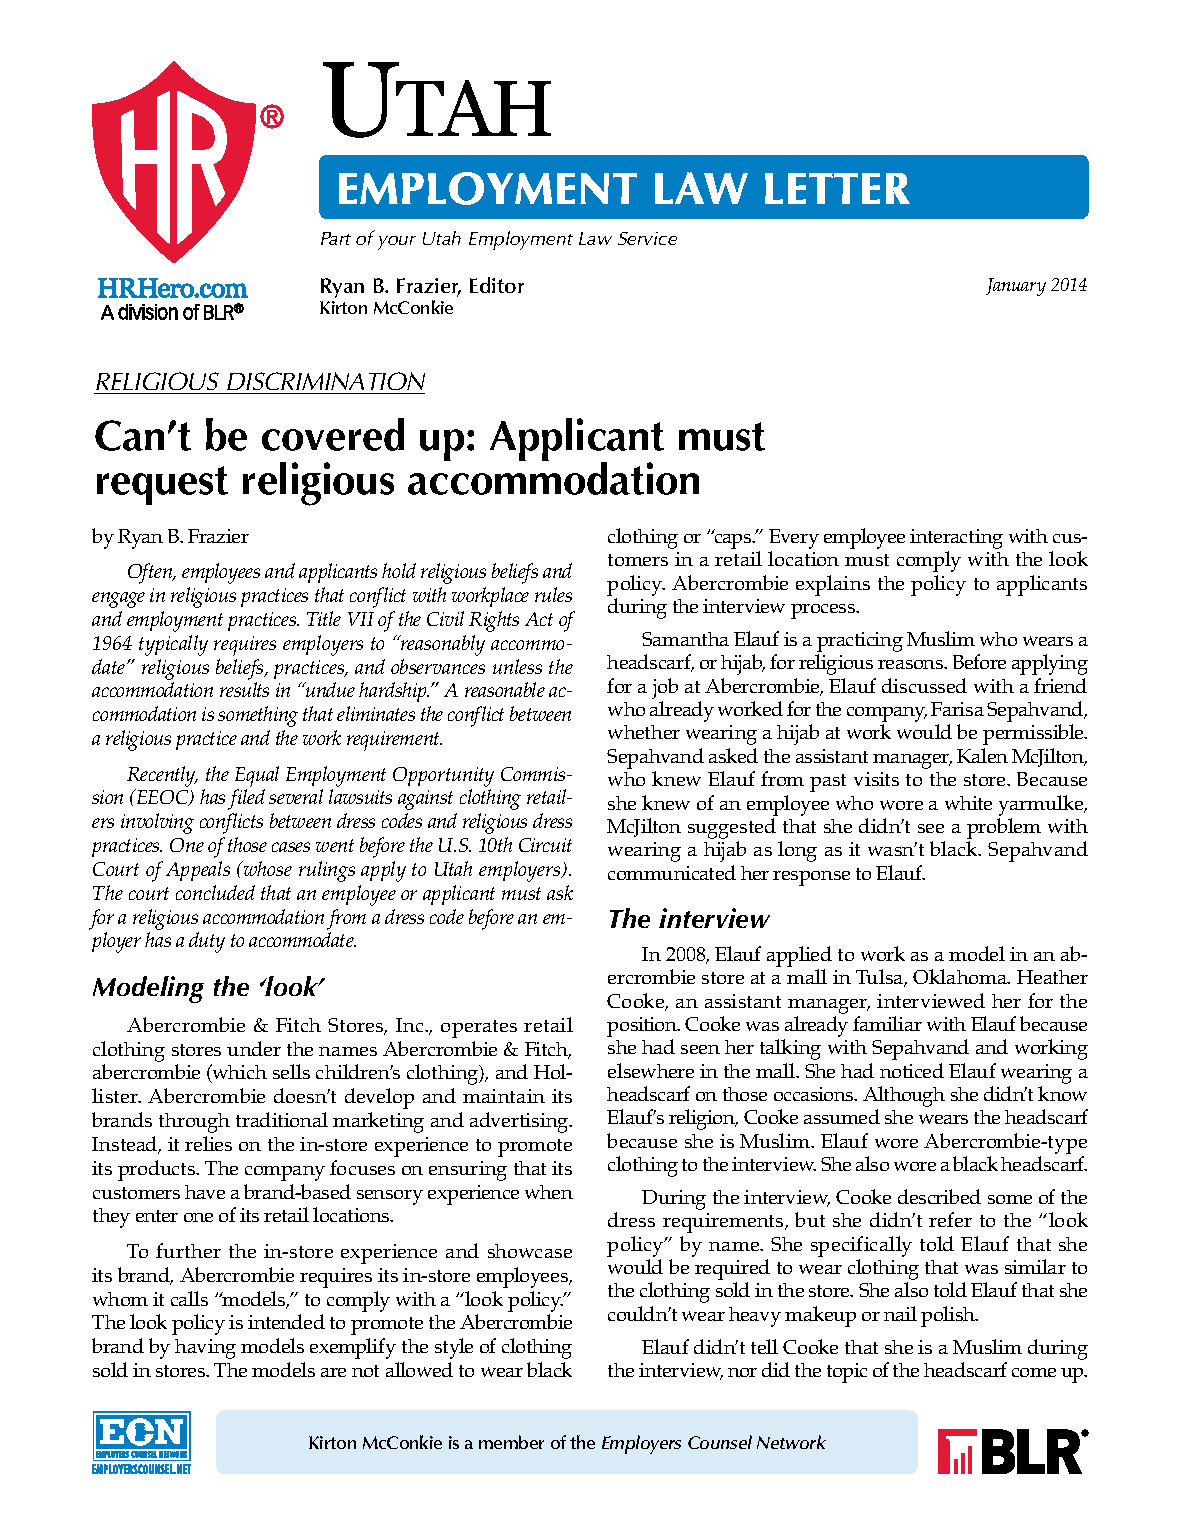 The image size is (1181, 1528). What do you see at coordinates (207, 942) in the page?
I see `duty` at bounding box center [207, 942].
